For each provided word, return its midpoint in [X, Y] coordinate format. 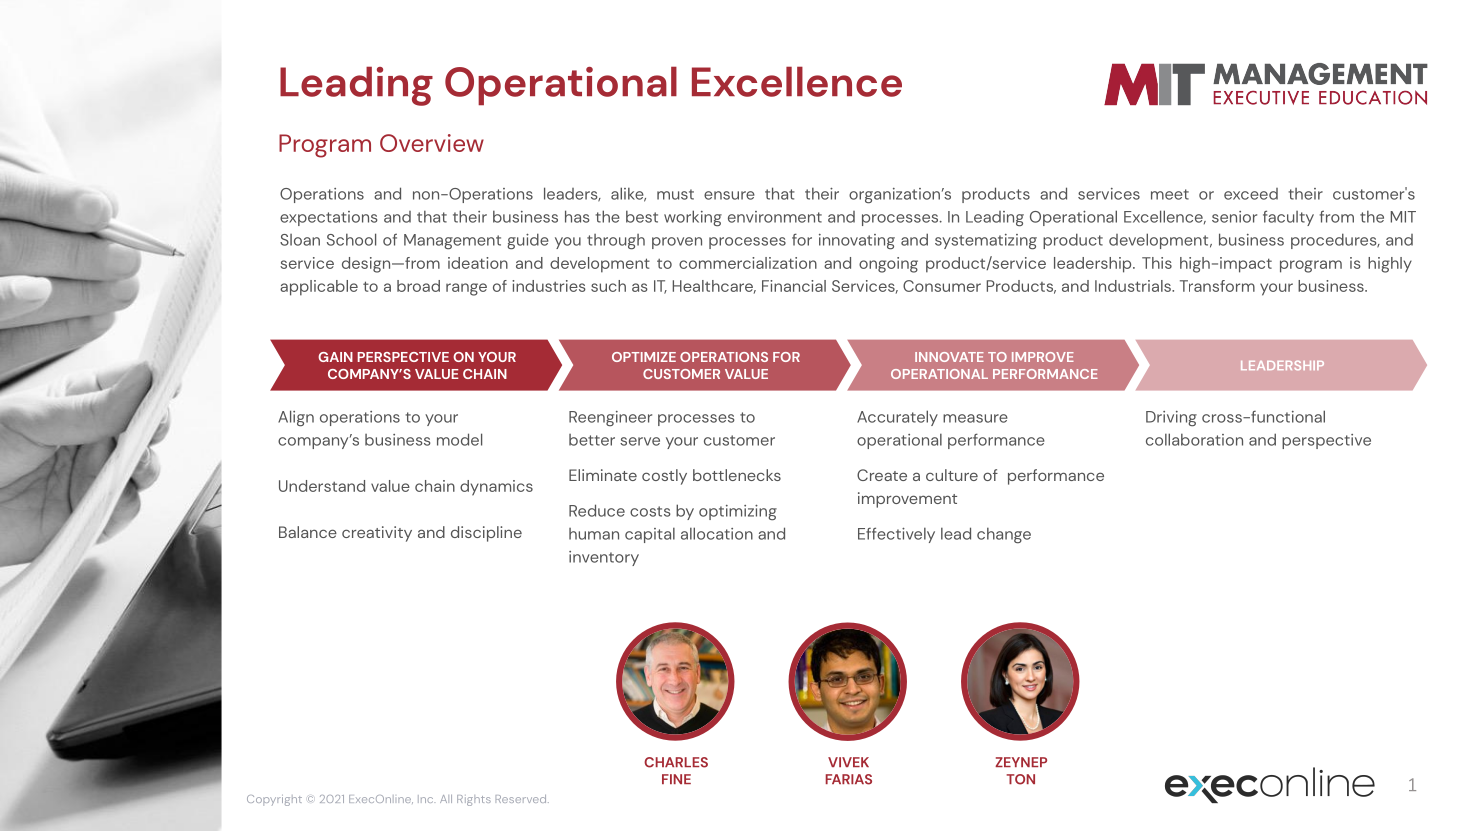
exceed [1251, 194]
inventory [604, 558]
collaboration [1194, 439]
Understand [322, 486]
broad [418, 286]
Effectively [896, 535]
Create [882, 475]
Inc [426, 799]
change [1004, 535]
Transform [1217, 286]
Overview [432, 143]
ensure [729, 195]
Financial [794, 286]
